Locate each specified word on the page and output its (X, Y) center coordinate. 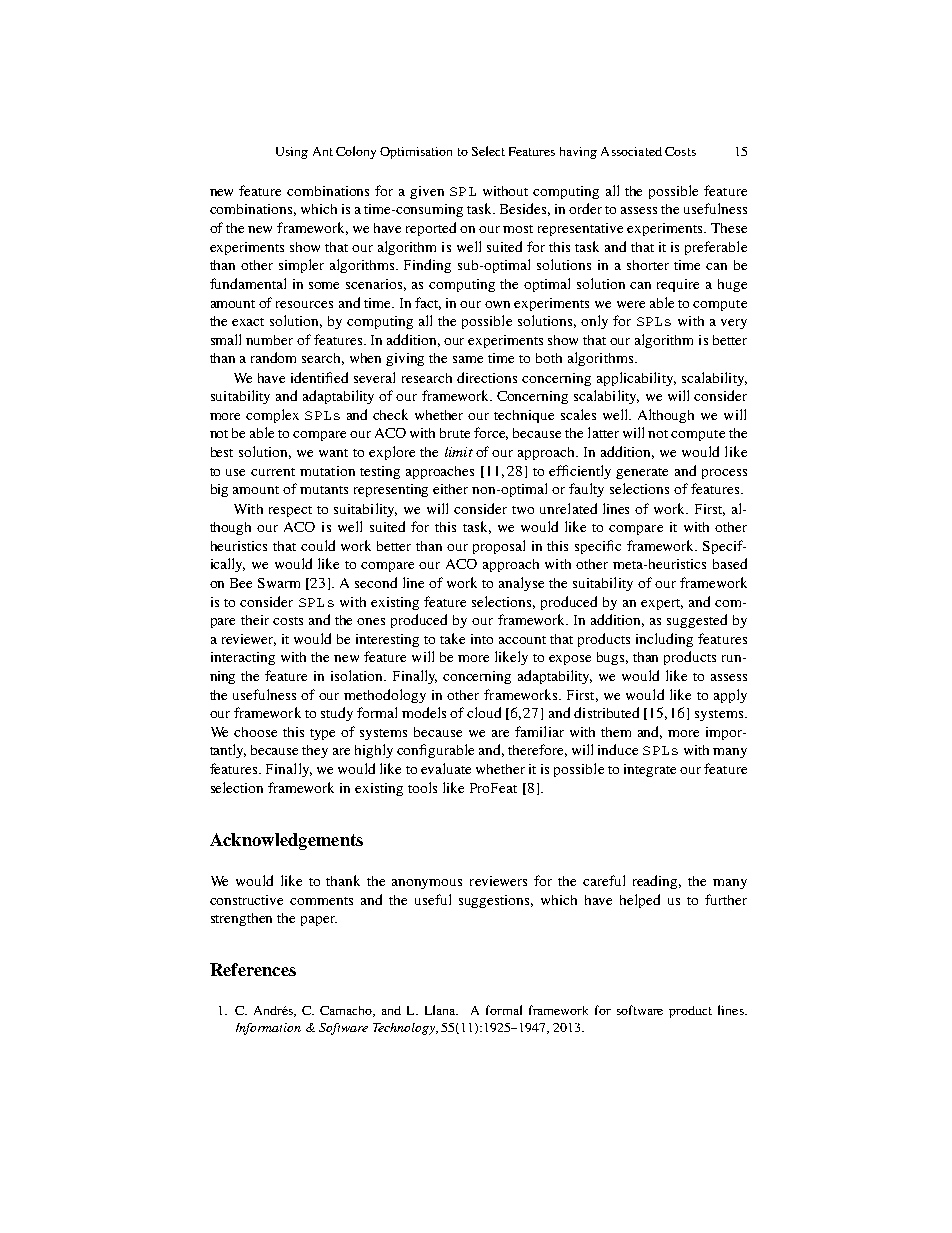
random (273, 357)
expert (662, 604)
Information (268, 1029)
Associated (631, 151)
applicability (636, 379)
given (427, 192)
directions (487, 377)
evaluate (446, 768)
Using (292, 153)
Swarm (279, 583)
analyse (521, 584)
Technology (405, 1029)
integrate (650, 770)
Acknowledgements (286, 841)
